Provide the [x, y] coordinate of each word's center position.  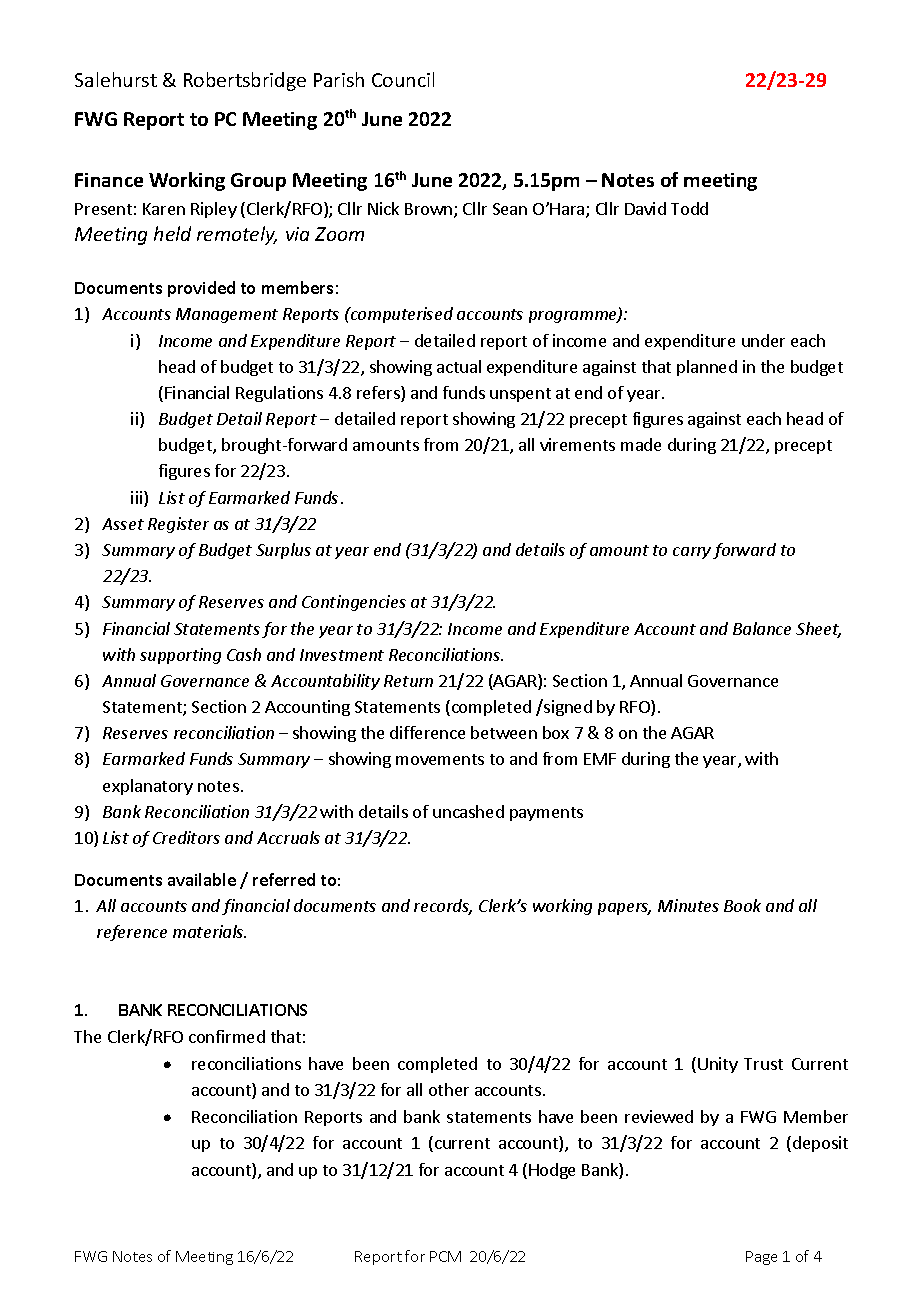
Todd [689, 208]
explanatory [148, 787]
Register [178, 525]
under [763, 340]
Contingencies [354, 603]
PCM [445, 1256]
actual [459, 366]
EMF [600, 759]
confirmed [227, 1036]
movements [440, 759]
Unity [718, 1065]
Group [258, 182]
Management [227, 315]
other [449, 1089]
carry [692, 553]
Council [403, 79]
